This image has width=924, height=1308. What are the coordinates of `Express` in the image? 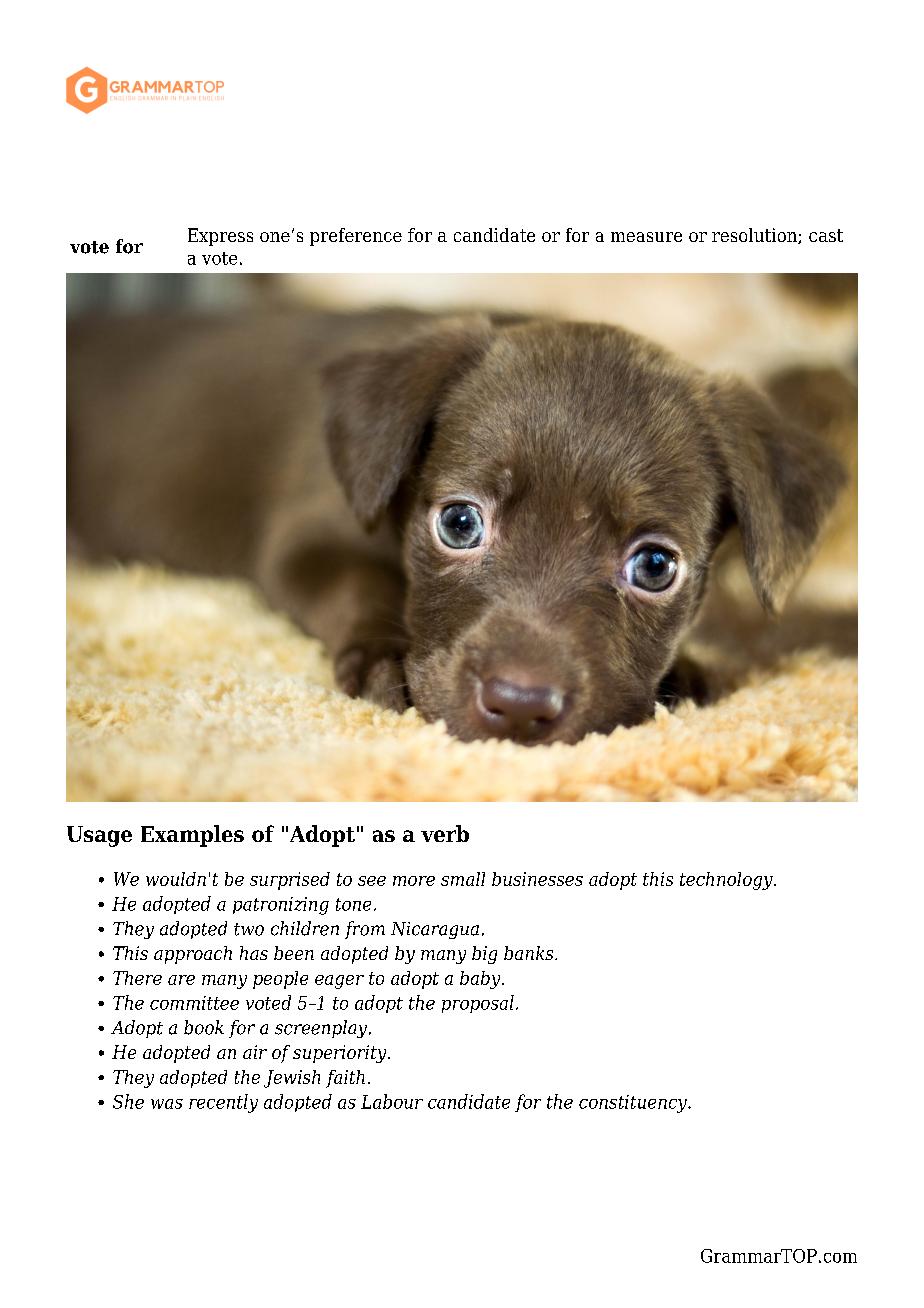 It's located at (220, 237).
